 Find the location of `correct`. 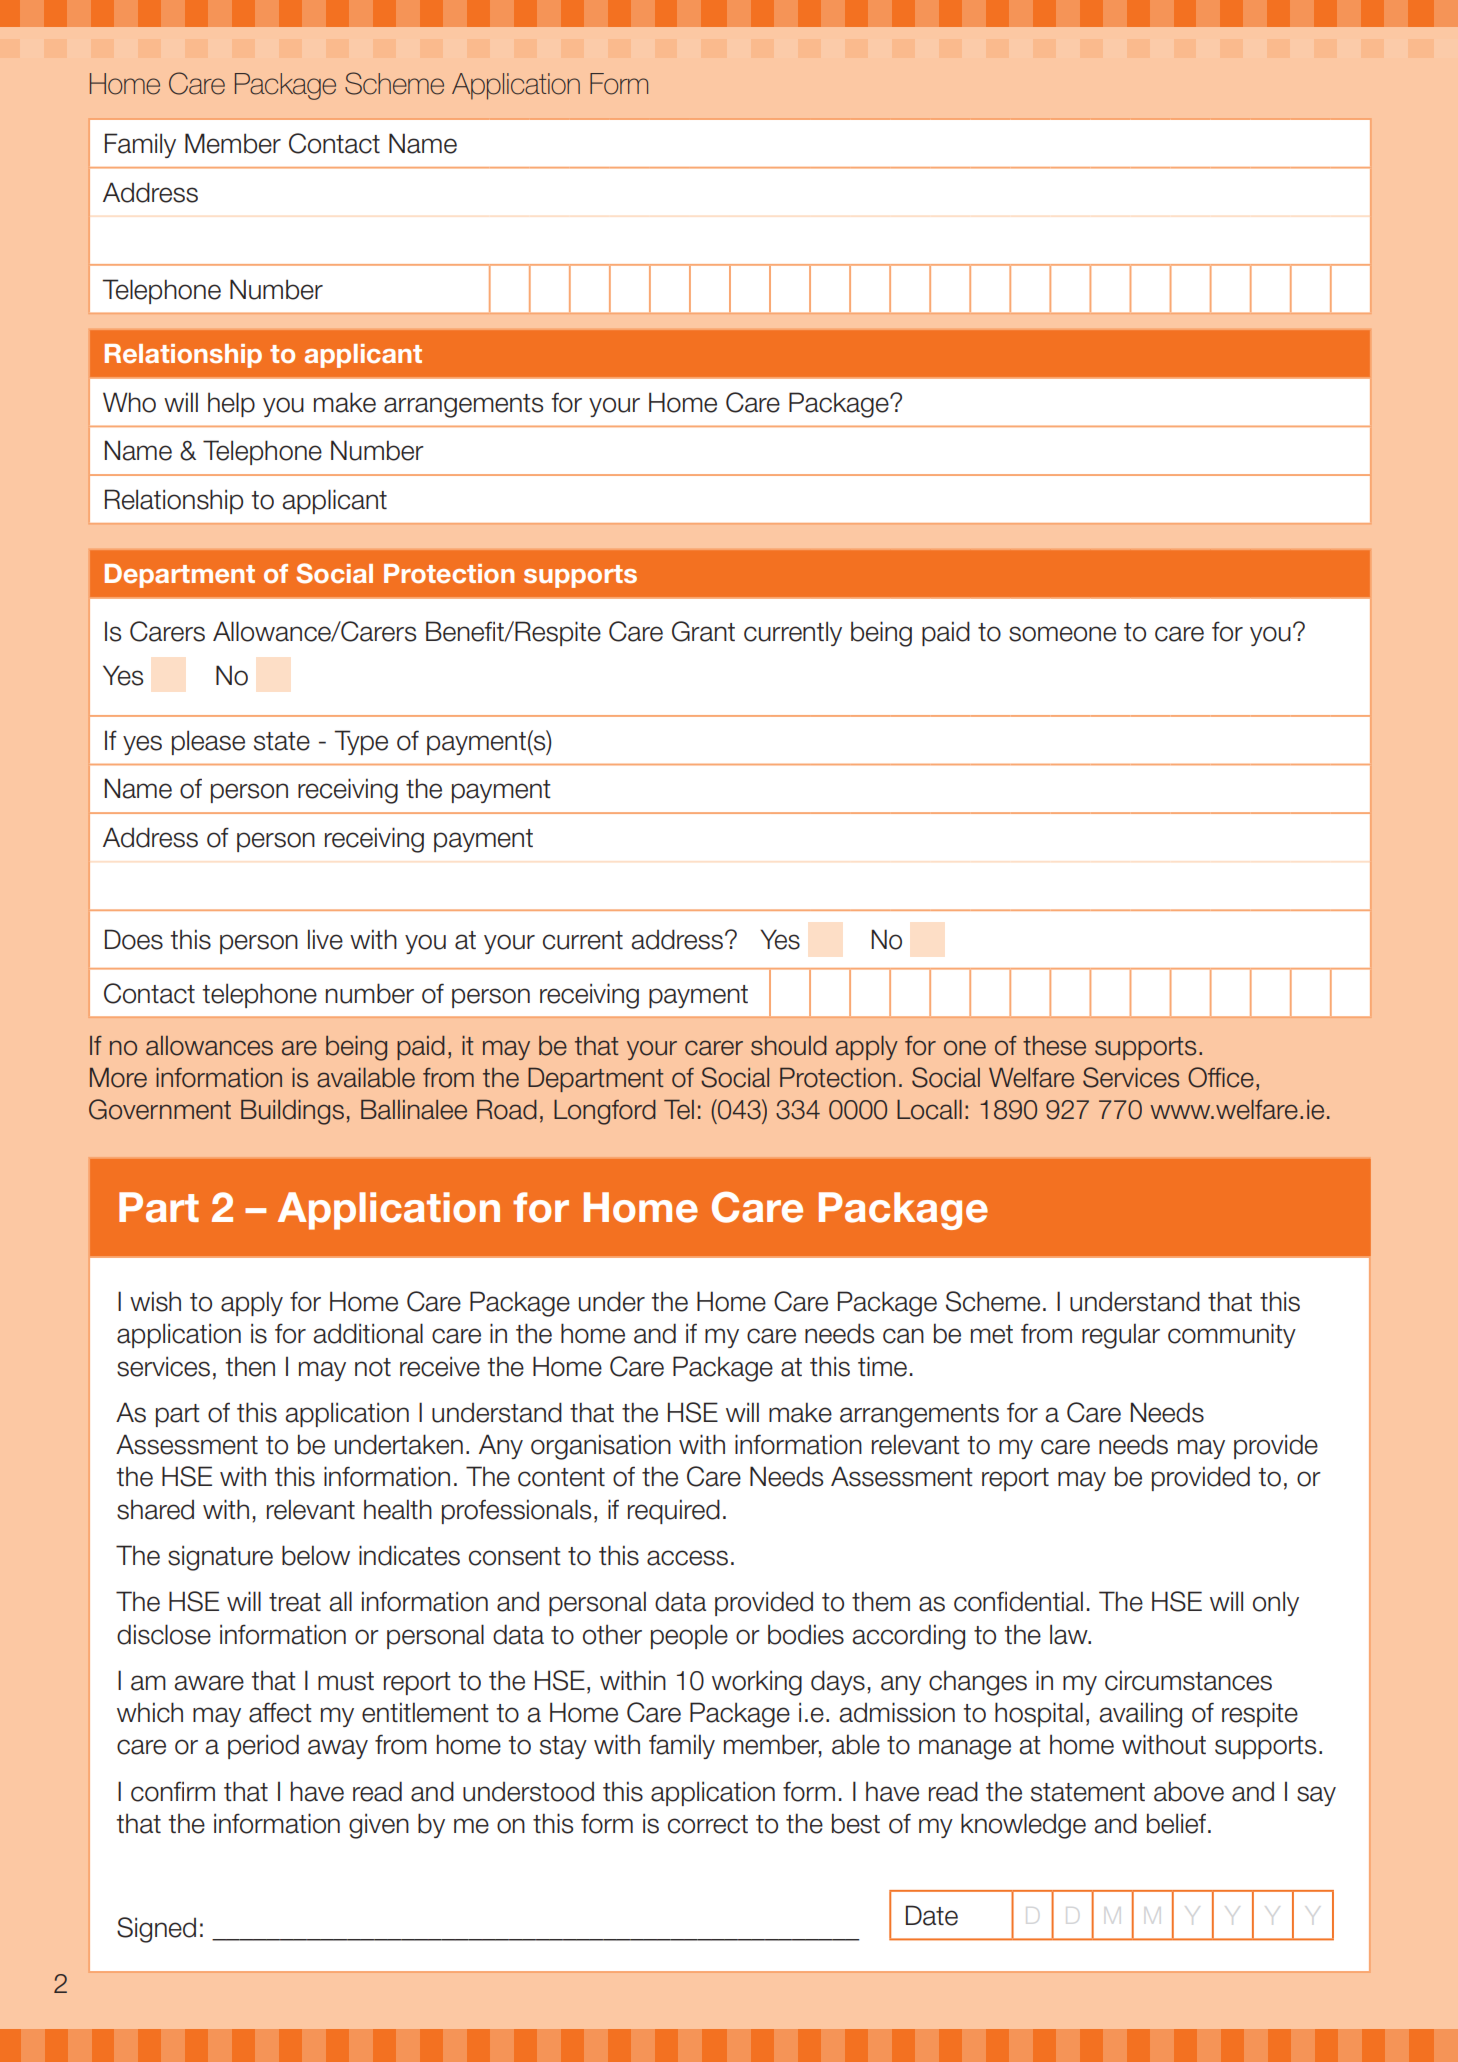

correct is located at coordinates (708, 1824).
